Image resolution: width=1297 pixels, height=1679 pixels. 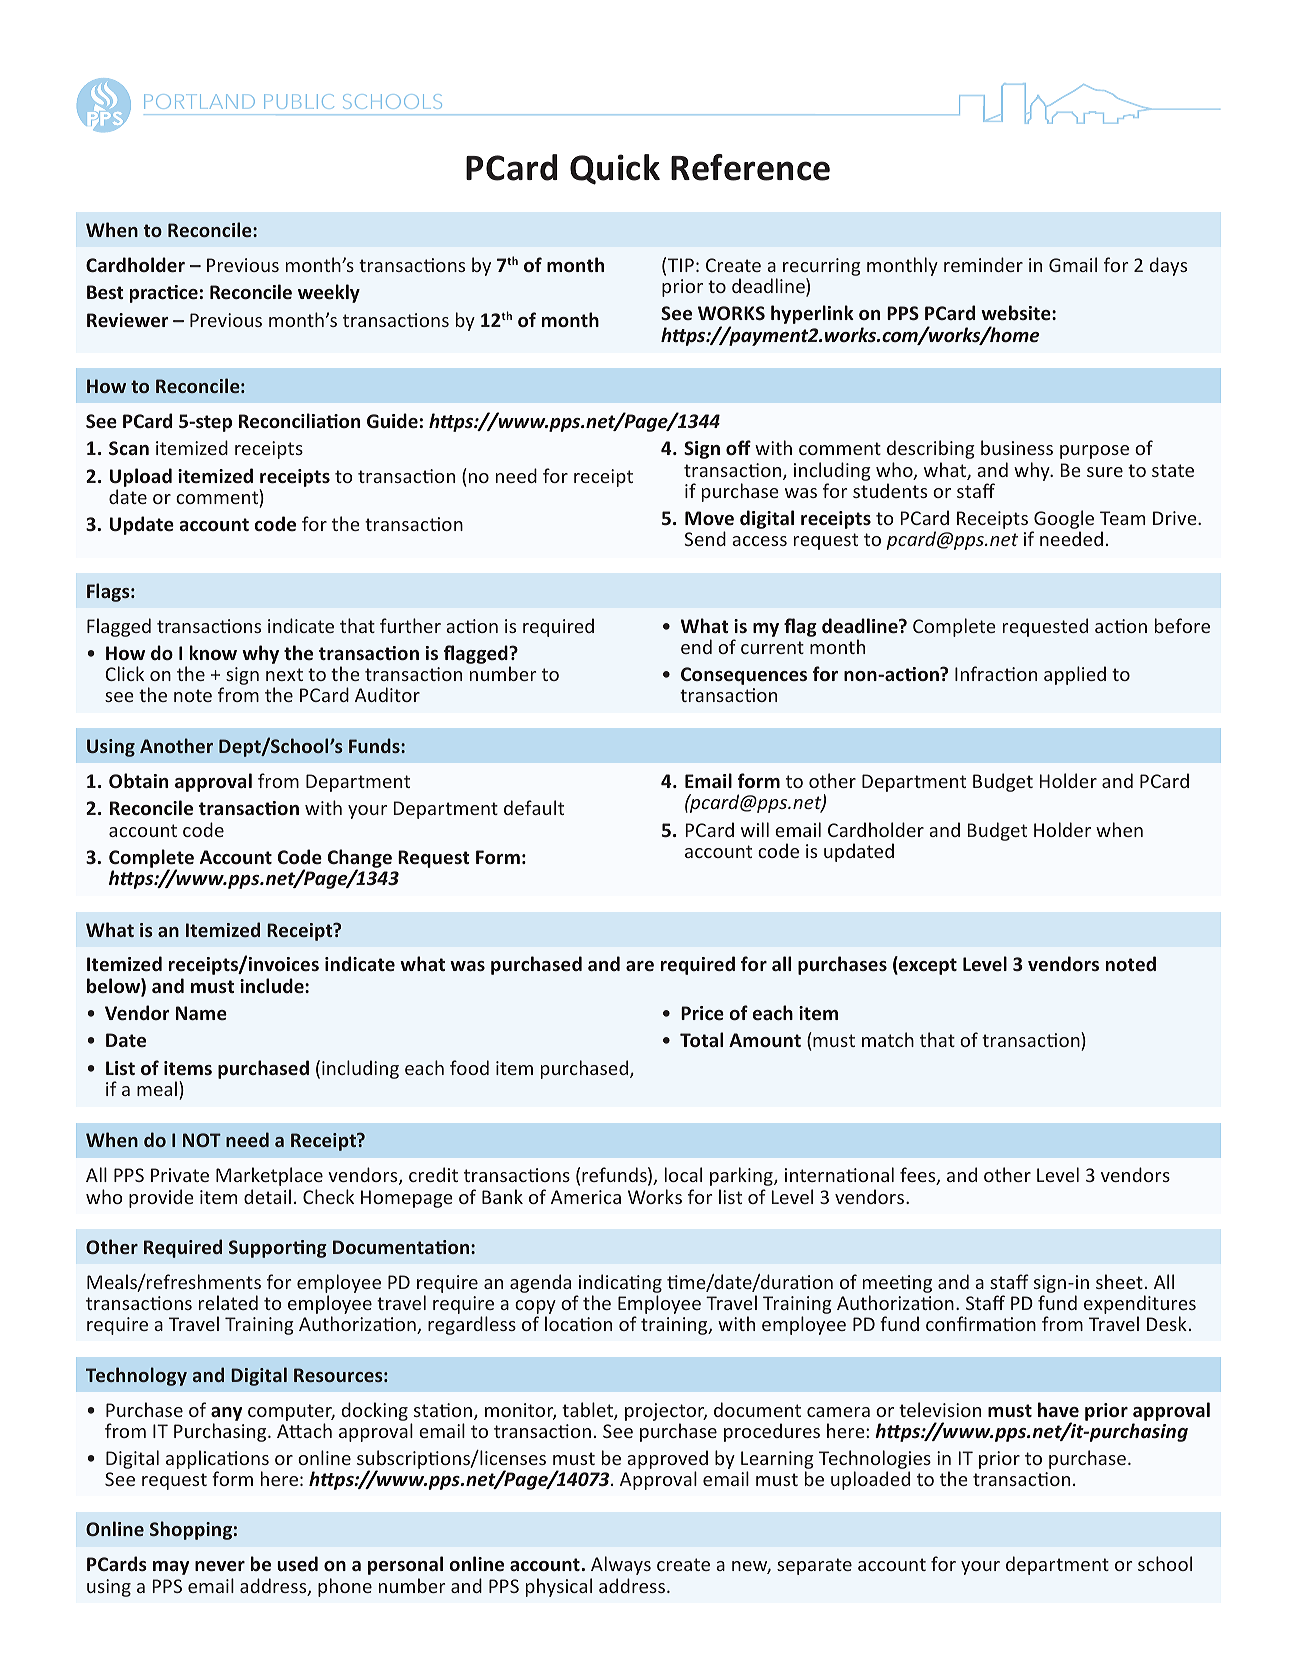 I want to click on know, so click(x=213, y=652).
